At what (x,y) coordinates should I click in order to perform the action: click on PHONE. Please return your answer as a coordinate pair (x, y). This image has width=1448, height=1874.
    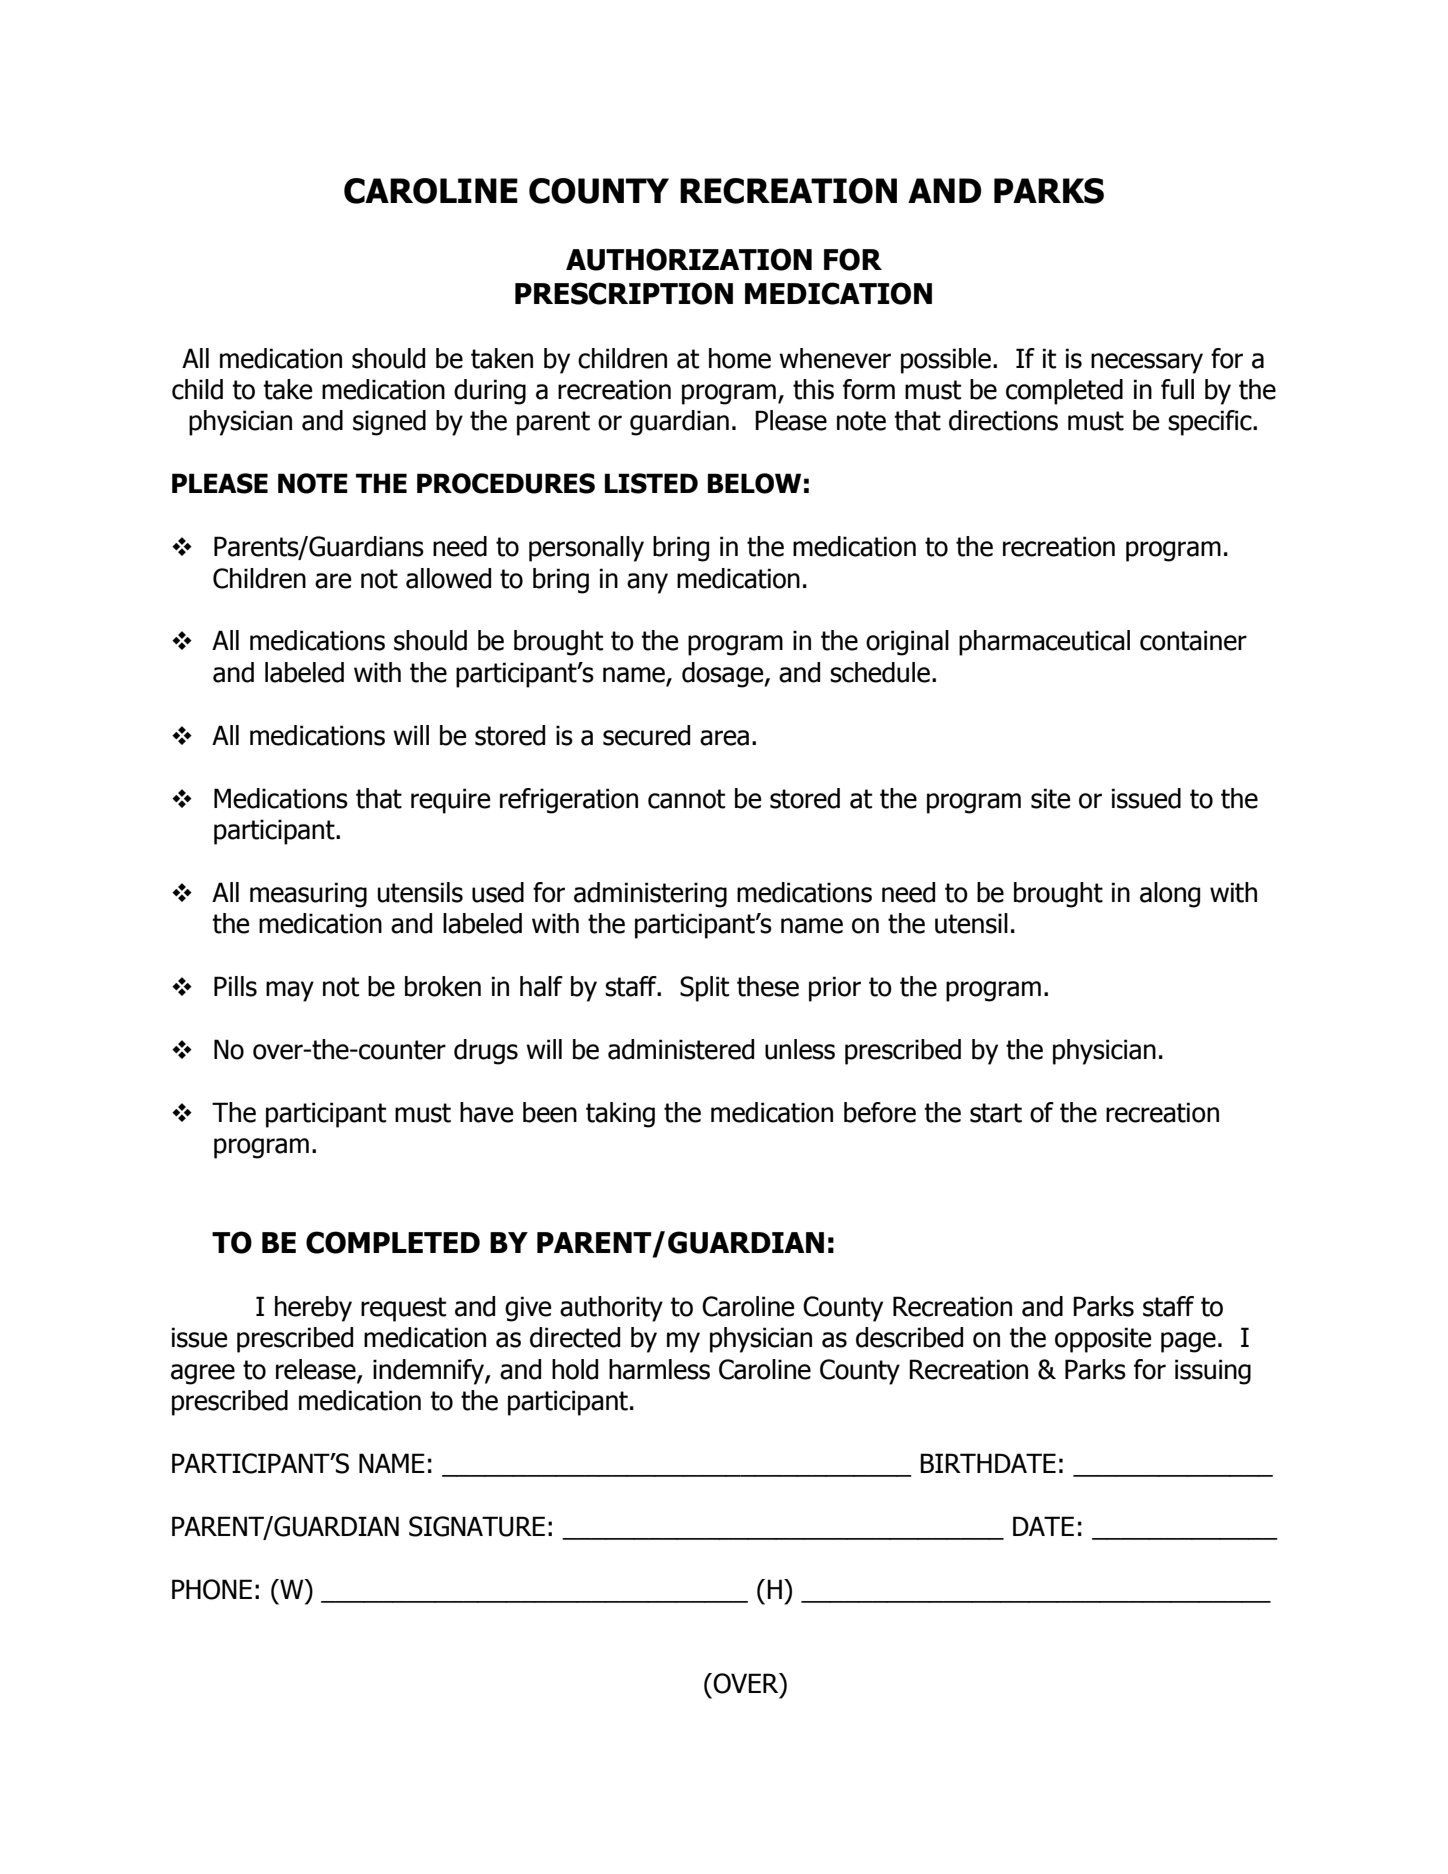
    Looking at the image, I should click on (212, 1589).
